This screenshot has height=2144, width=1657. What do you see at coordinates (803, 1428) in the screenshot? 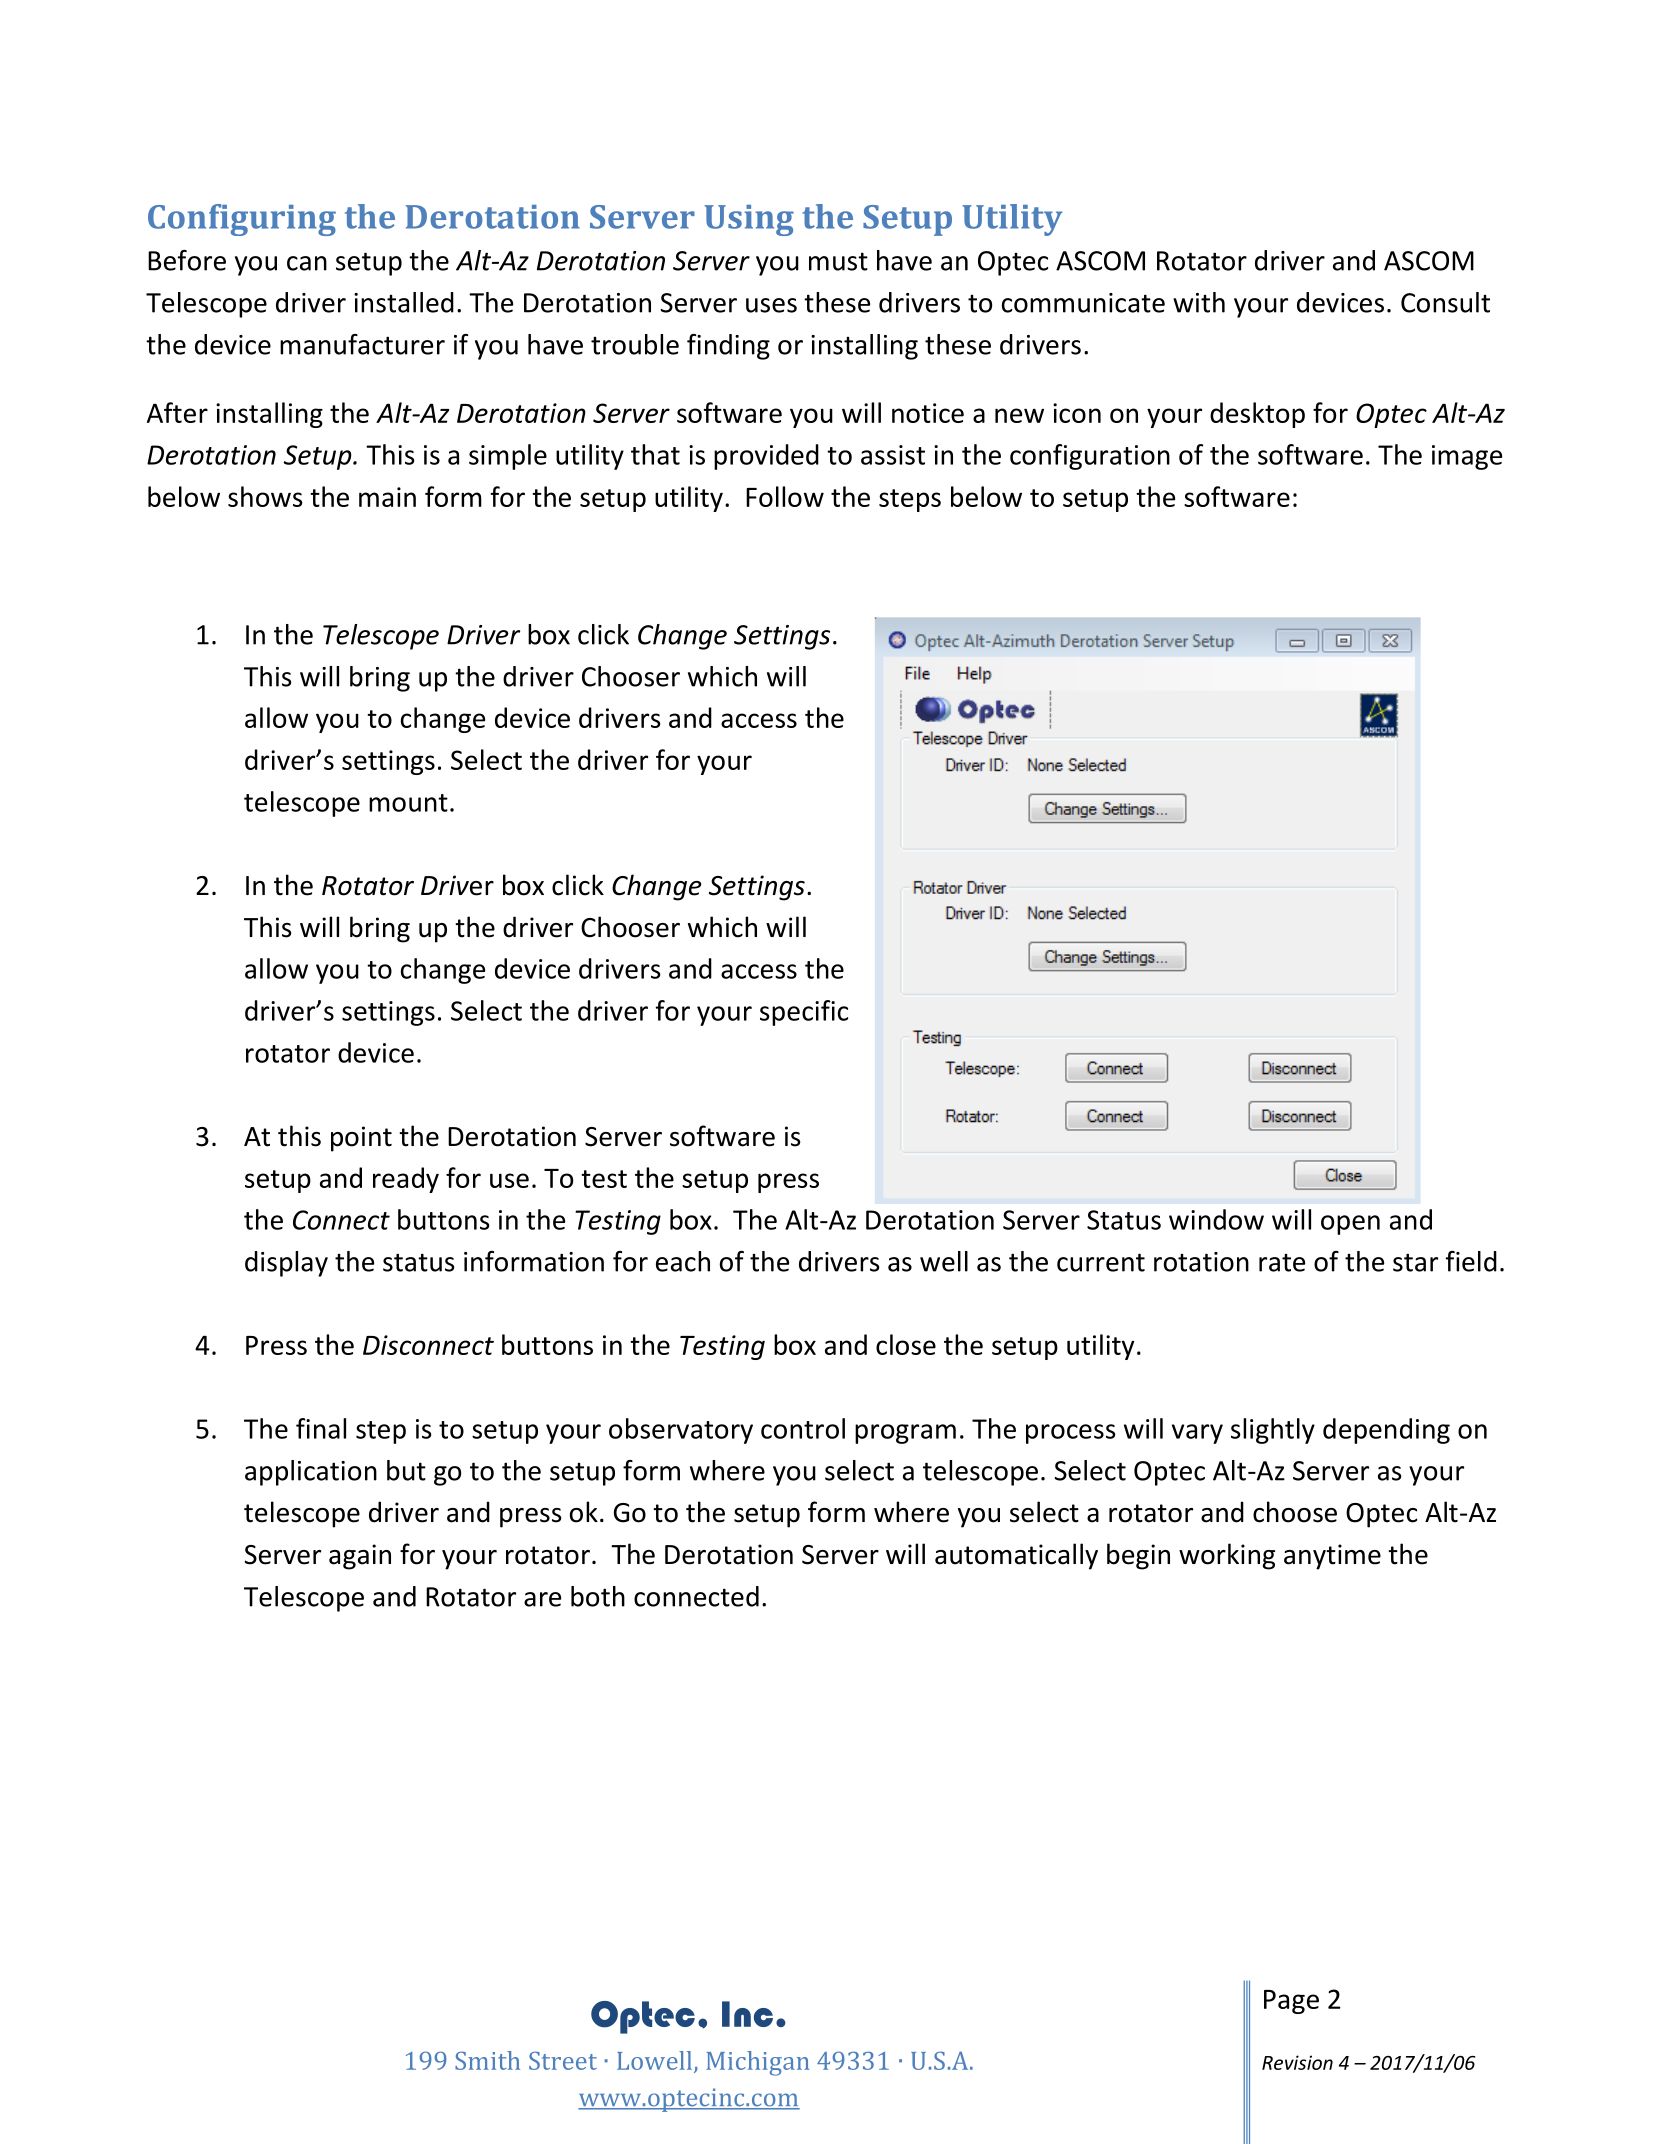
I see `control` at bounding box center [803, 1428].
